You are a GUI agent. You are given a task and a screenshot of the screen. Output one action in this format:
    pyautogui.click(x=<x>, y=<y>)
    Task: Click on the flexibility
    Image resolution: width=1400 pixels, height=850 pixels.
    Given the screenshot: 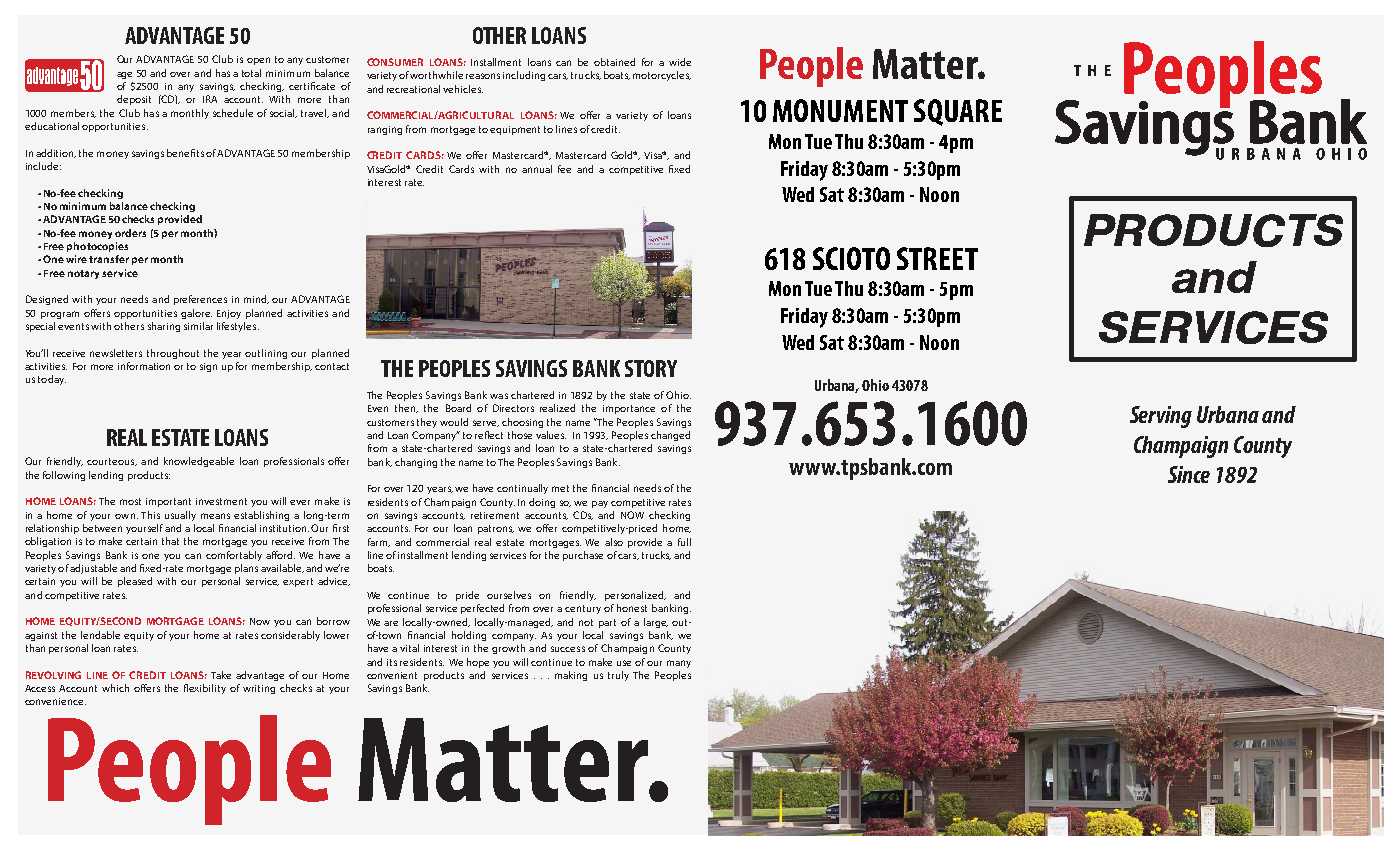 What is the action you would take?
    pyautogui.click(x=205, y=689)
